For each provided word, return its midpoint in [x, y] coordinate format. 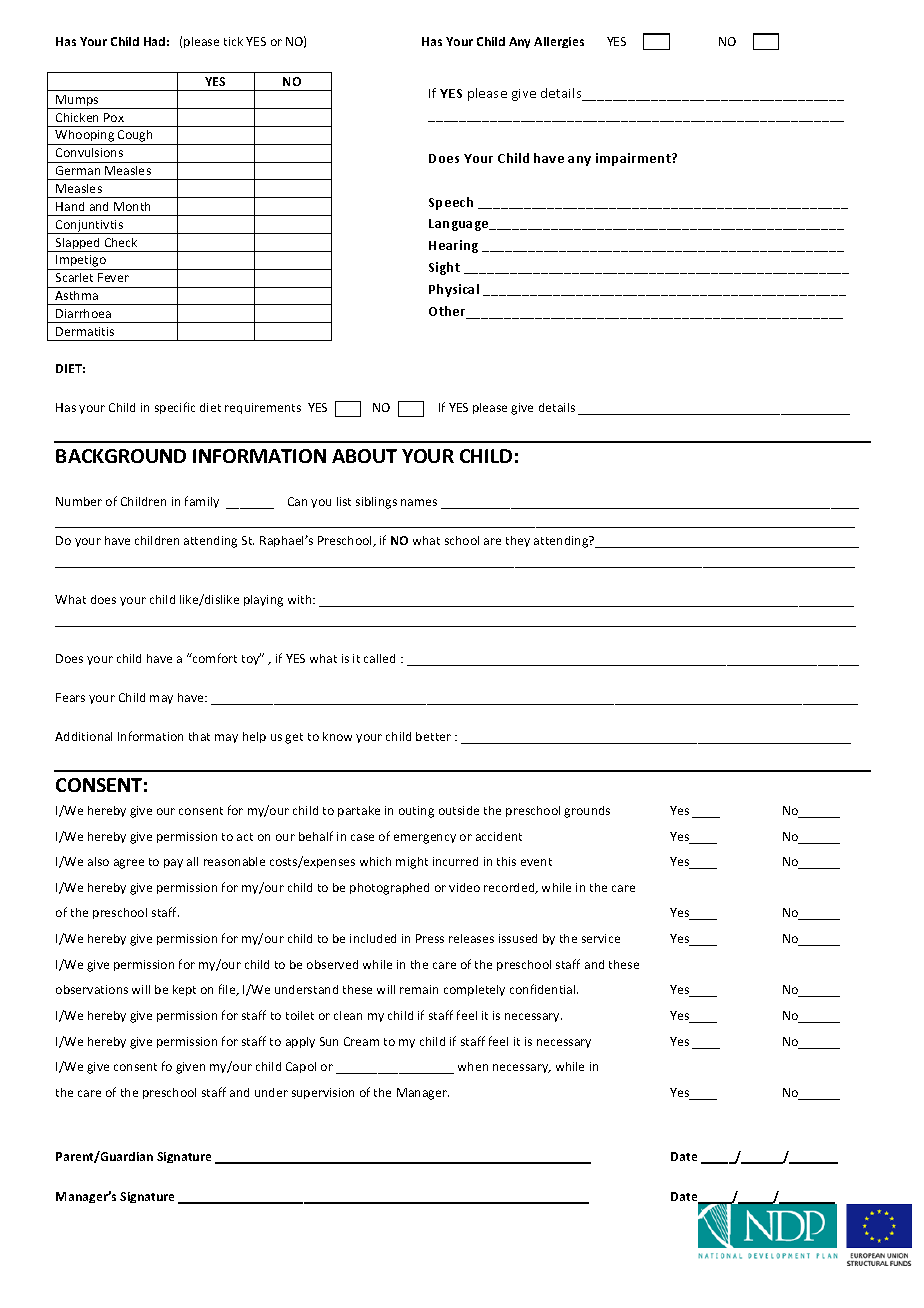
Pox [114, 117]
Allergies [559, 42]
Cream [361, 1041]
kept [184, 990]
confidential [544, 989]
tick [233, 41]
